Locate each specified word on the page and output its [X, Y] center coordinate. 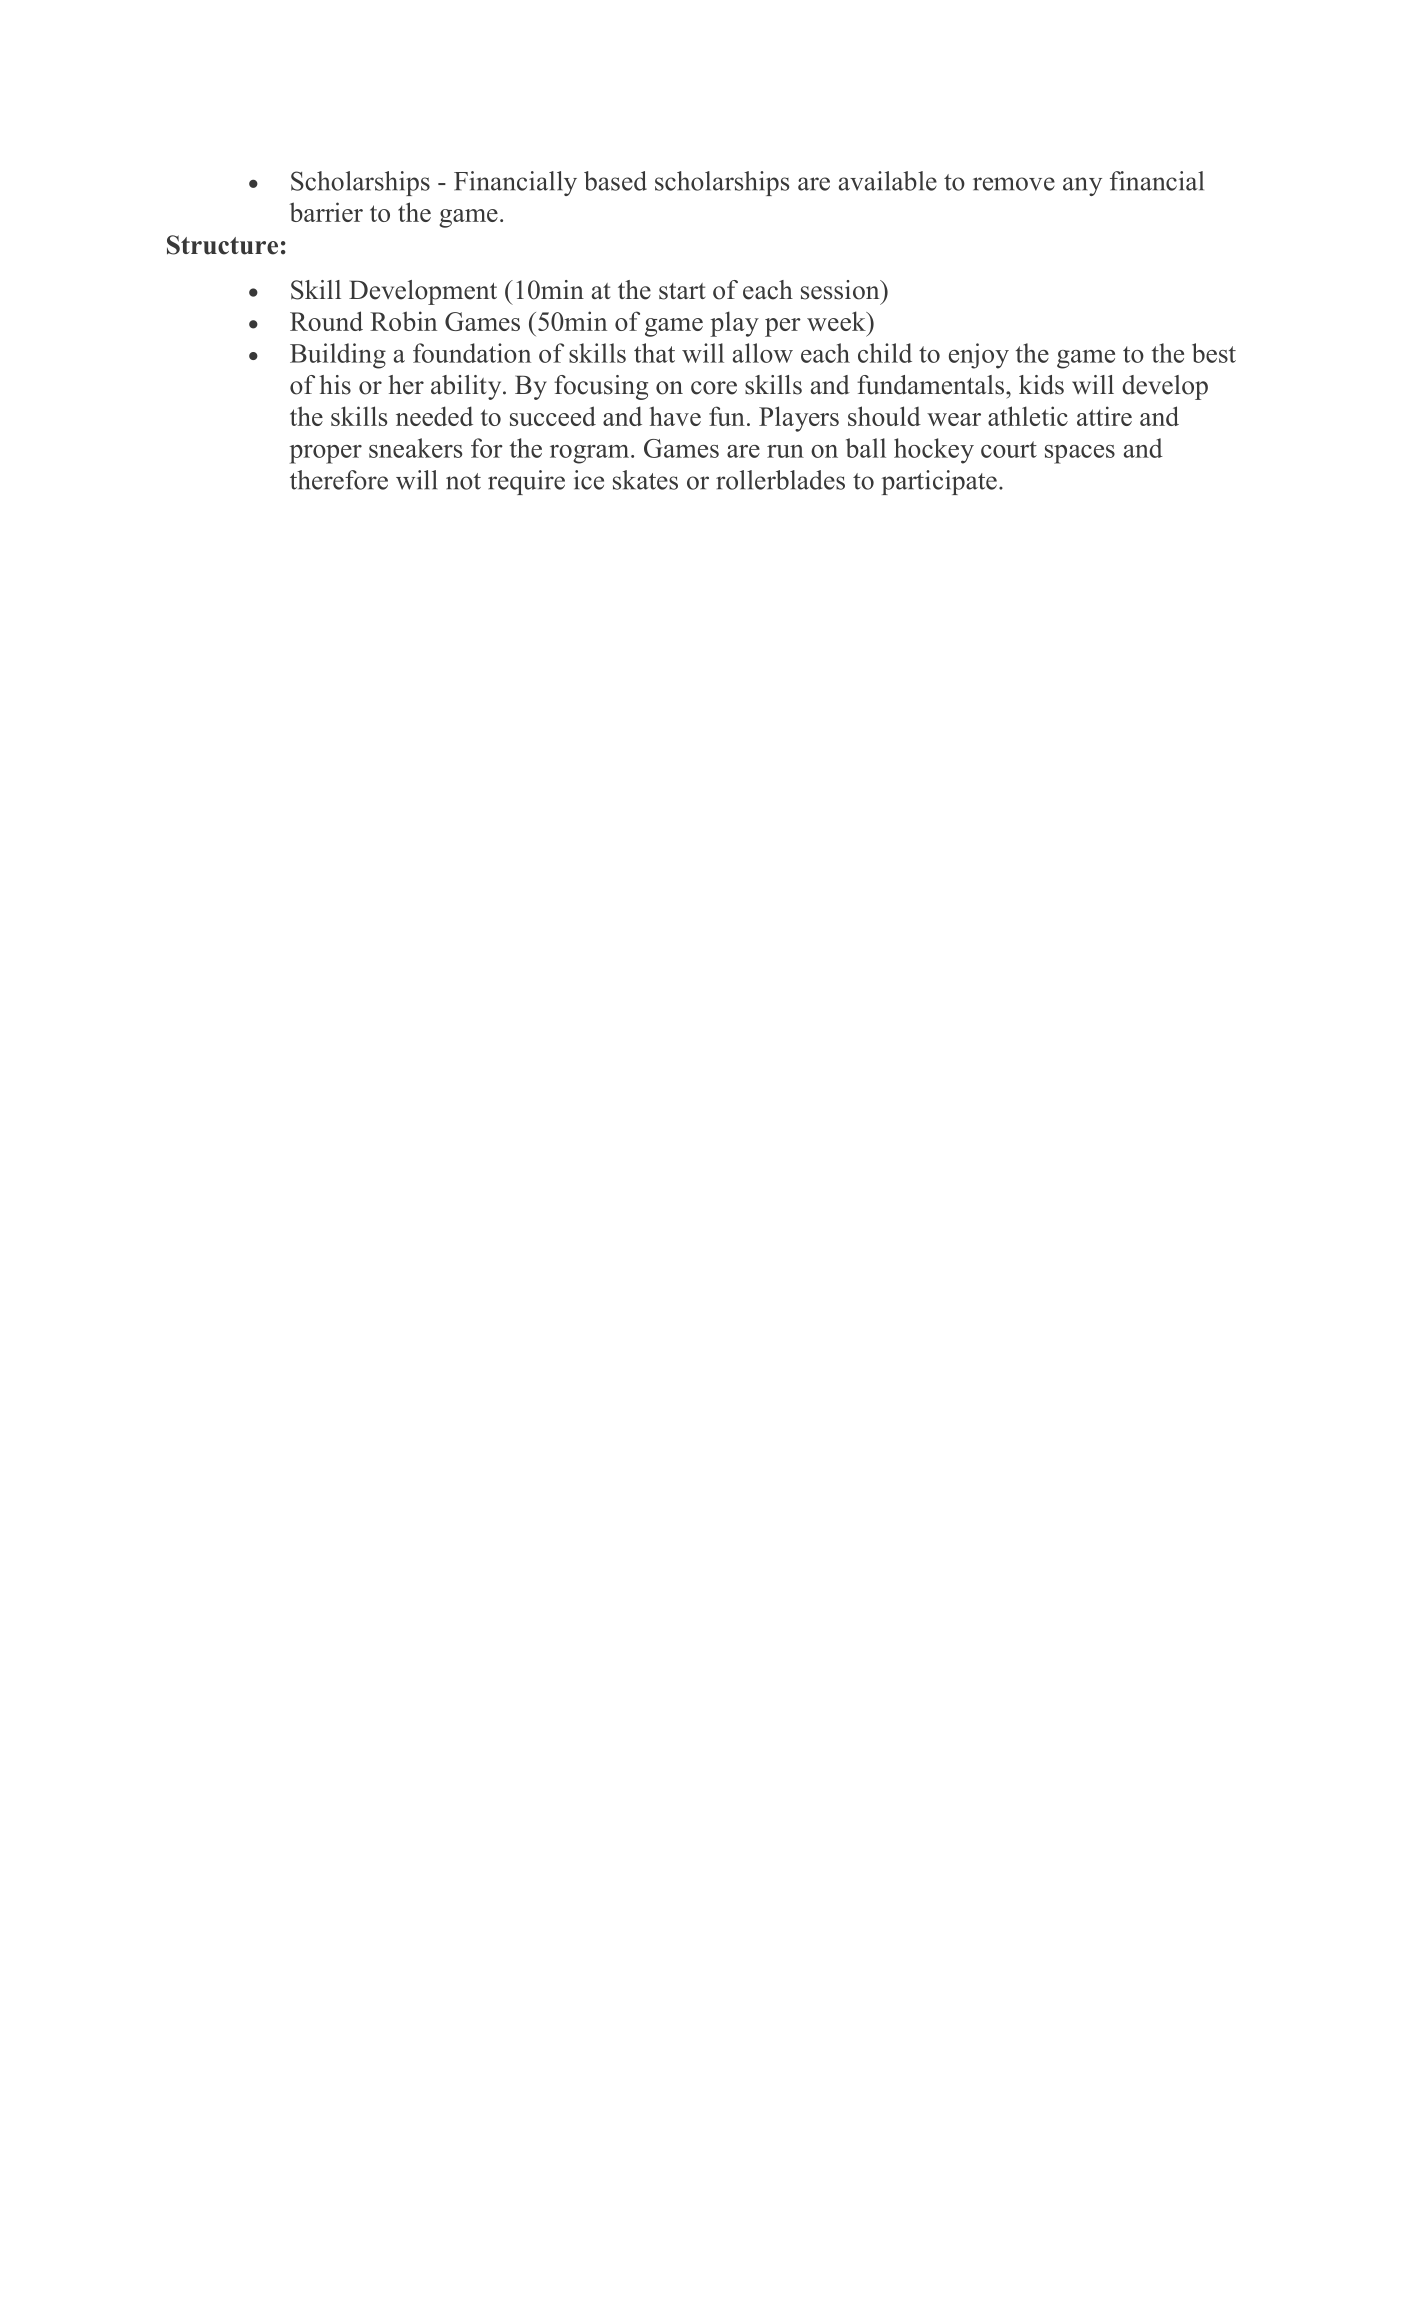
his [335, 385]
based [615, 181]
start [682, 291]
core [714, 388]
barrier [326, 212]
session [841, 290]
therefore [339, 480]
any [1082, 186]
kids [1041, 385]
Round [326, 321]
